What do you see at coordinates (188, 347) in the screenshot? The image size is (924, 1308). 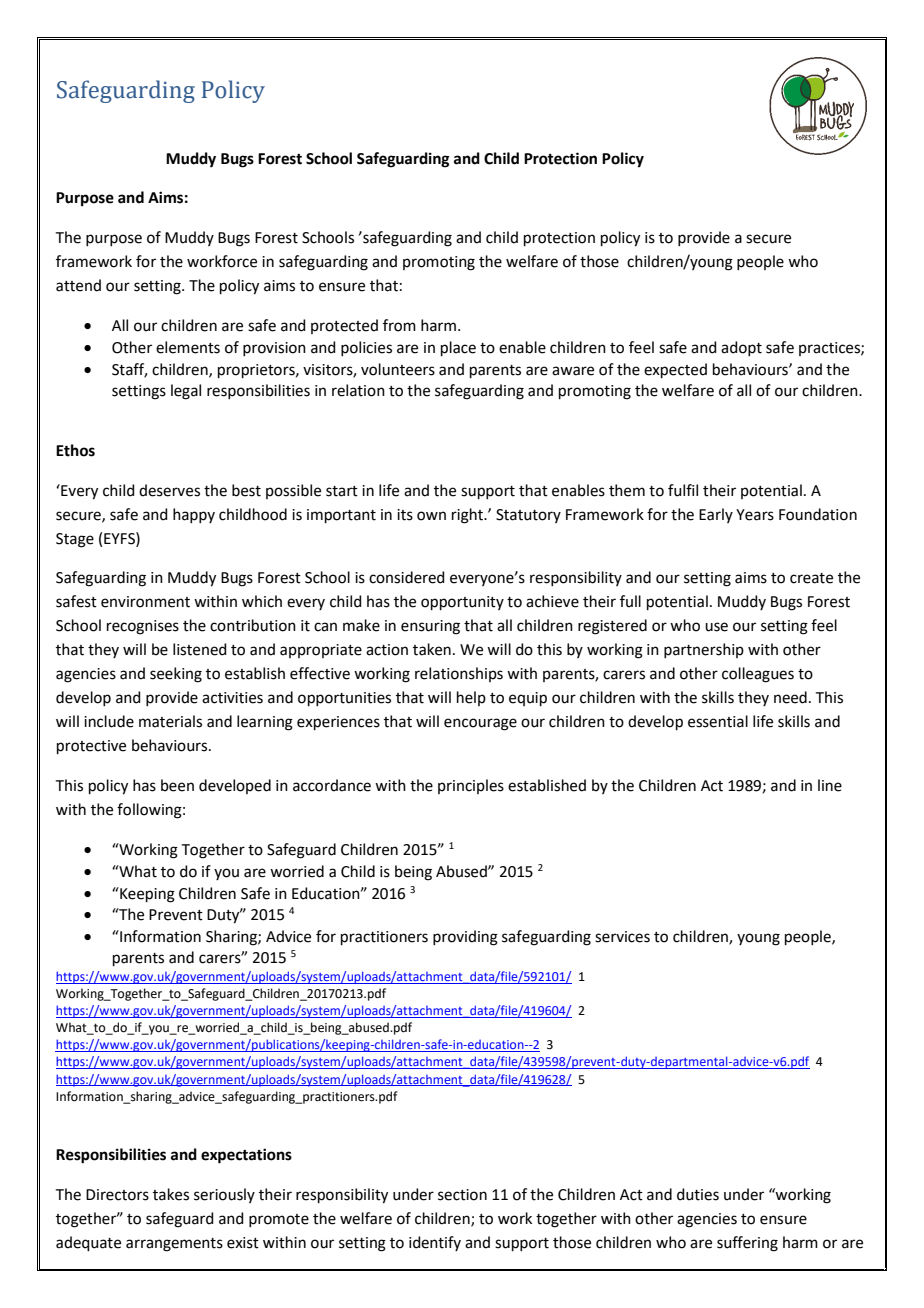 I see `elements` at bounding box center [188, 347].
